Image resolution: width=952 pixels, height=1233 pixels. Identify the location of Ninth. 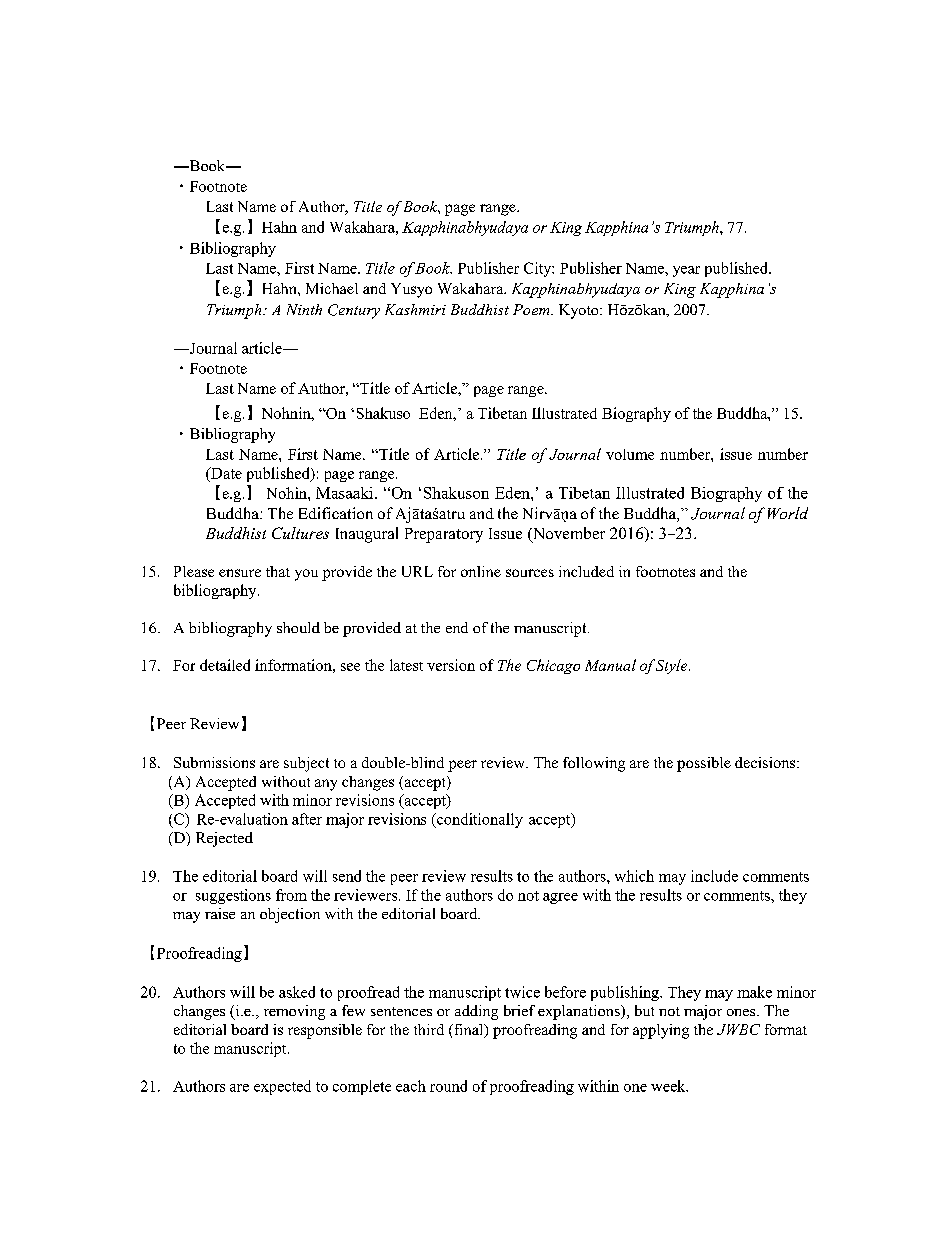
(304, 309).
